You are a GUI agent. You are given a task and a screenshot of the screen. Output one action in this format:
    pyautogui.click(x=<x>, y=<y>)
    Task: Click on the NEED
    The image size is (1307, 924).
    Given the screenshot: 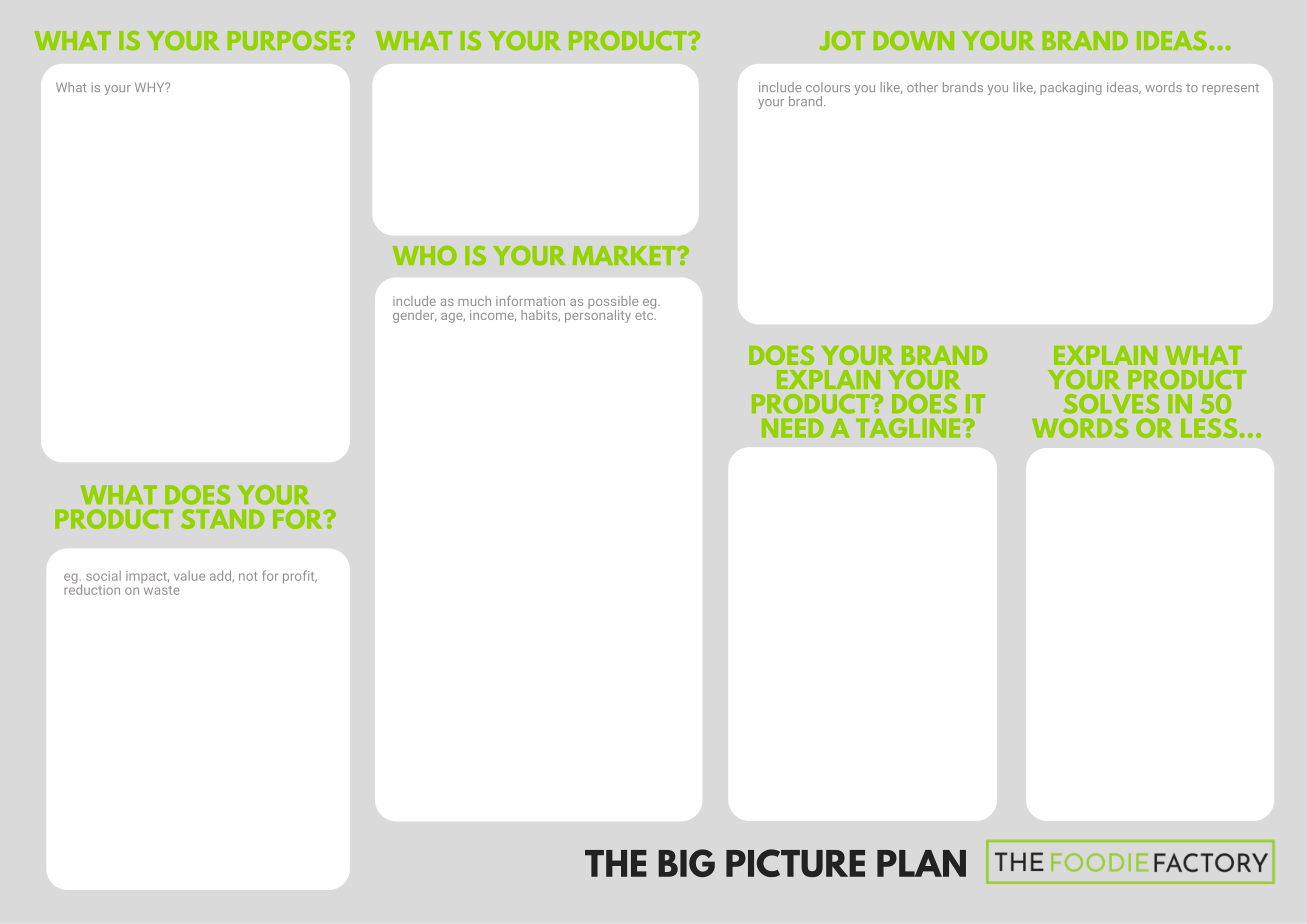 What is the action you would take?
    pyautogui.click(x=793, y=428)
